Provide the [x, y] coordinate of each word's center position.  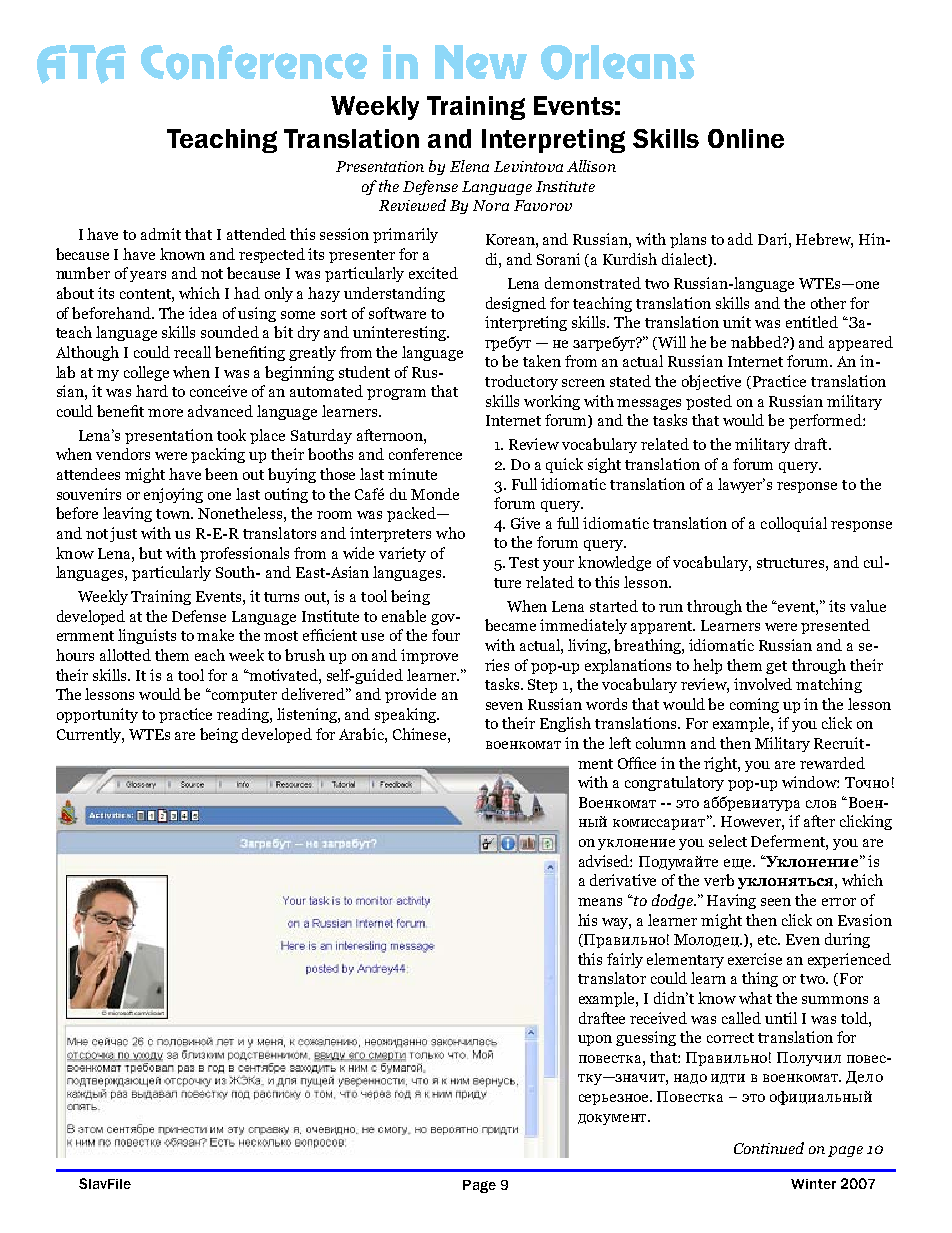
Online [746, 138]
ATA [81, 64]
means [600, 902]
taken [542, 361]
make [215, 635]
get [776, 667]
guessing [646, 1038]
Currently [90, 735]
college [146, 373]
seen [776, 902]
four [446, 635]
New [481, 62]
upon [595, 1040]
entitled [812, 322]
